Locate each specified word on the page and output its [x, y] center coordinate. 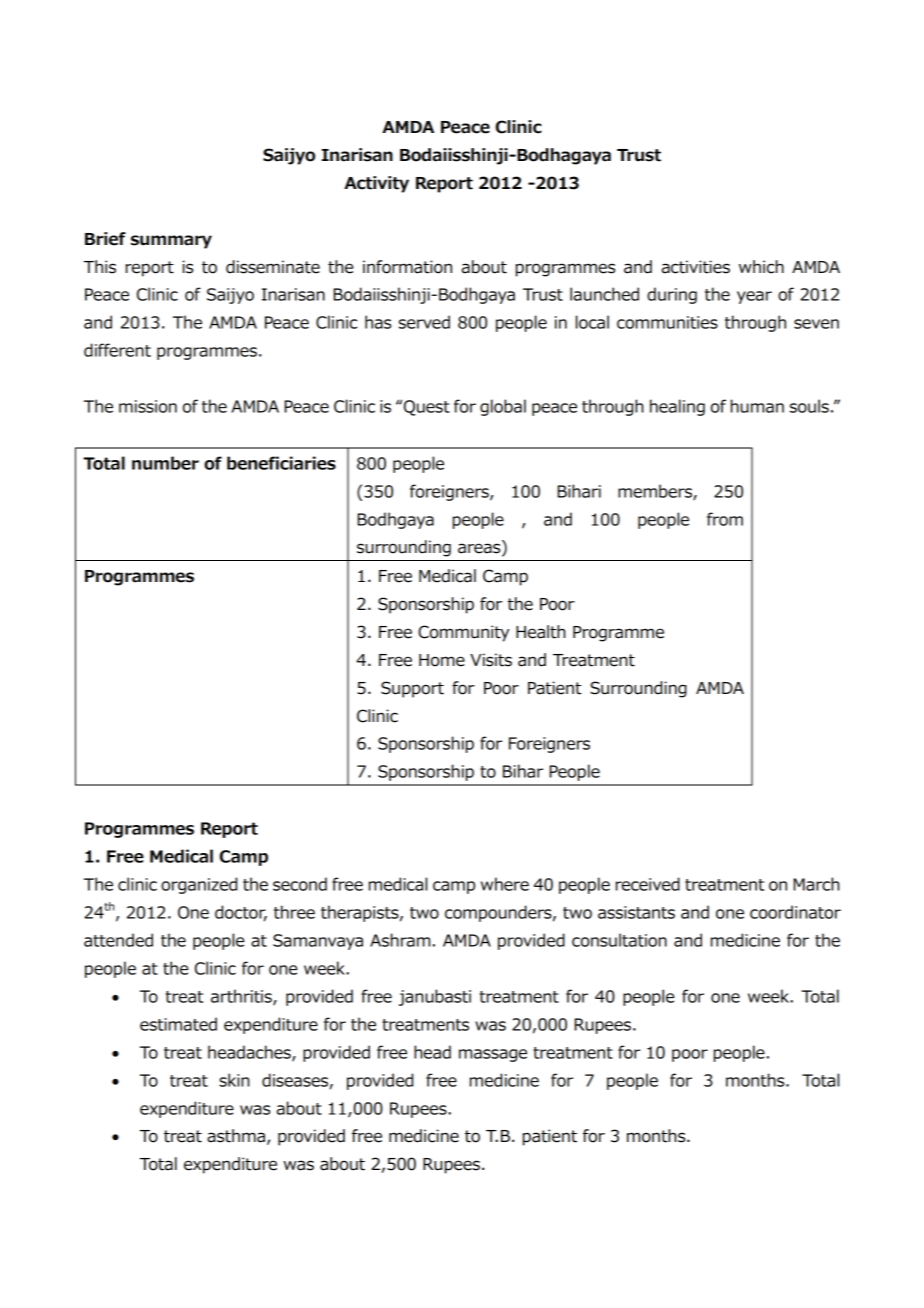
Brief [105, 239]
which [761, 267]
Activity [376, 184]
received [648, 884]
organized [199, 885]
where [505, 884]
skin [234, 1080]
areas [480, 548]
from [725, 519]
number [165, 463]
